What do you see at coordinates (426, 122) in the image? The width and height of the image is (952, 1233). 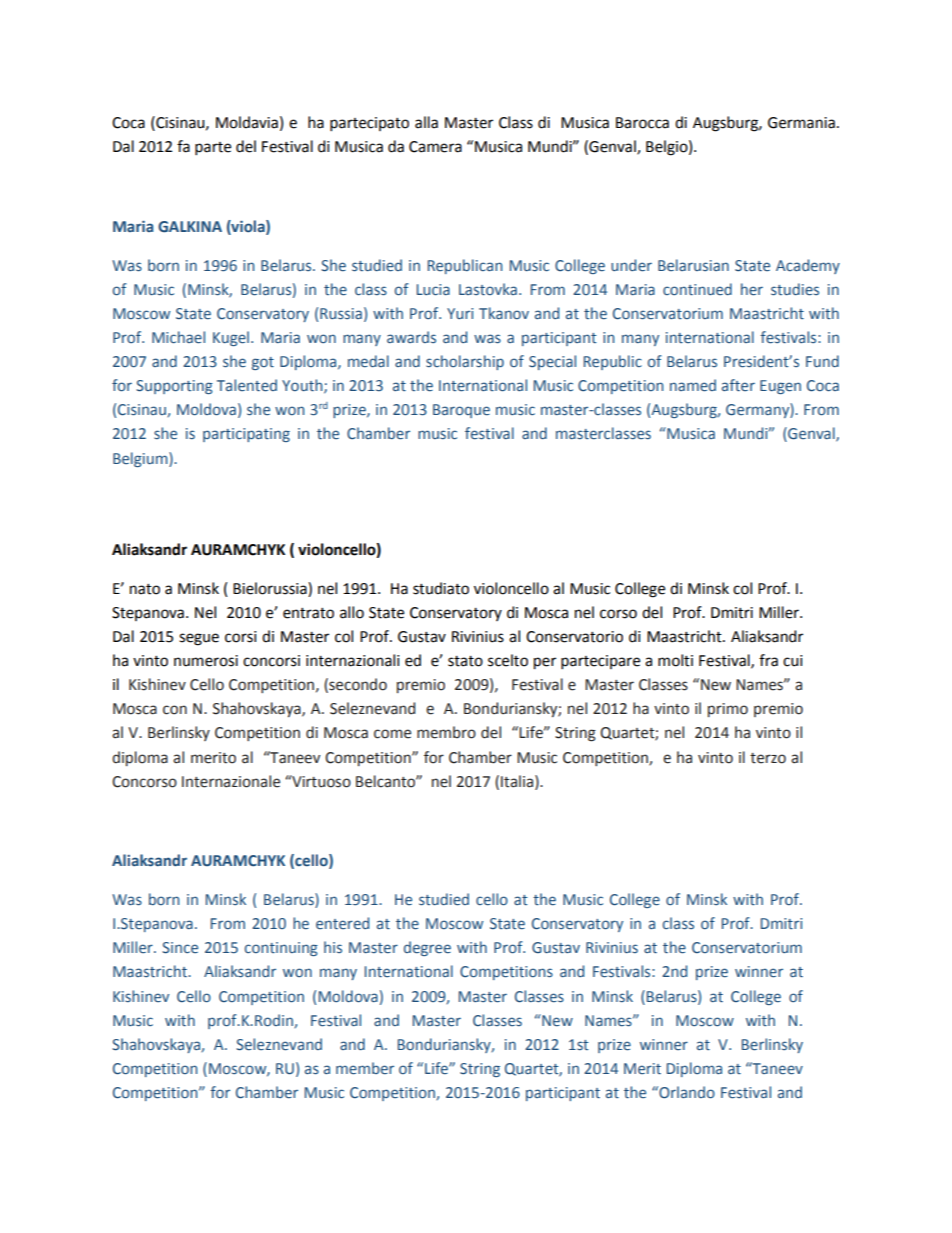 I see `alla` at bounding box center [426, 122].
